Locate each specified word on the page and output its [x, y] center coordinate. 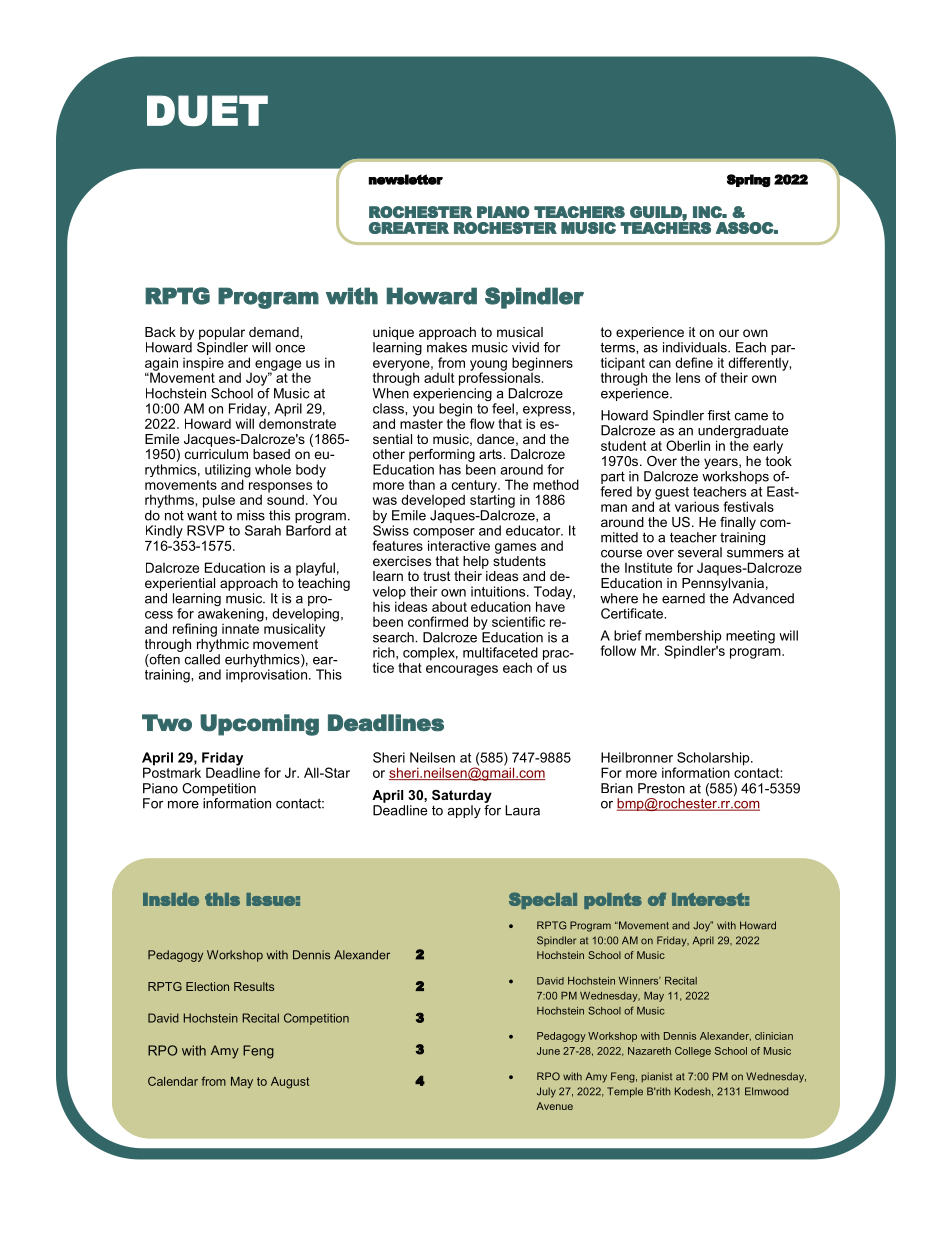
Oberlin [688, 445]
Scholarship [713, 760]
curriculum [216, 452]
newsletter [405, 179]
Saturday [462, 796]
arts [491, 454]
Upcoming [259, 725]
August [290, 1083]
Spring [749, 180]
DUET [207, 110]
